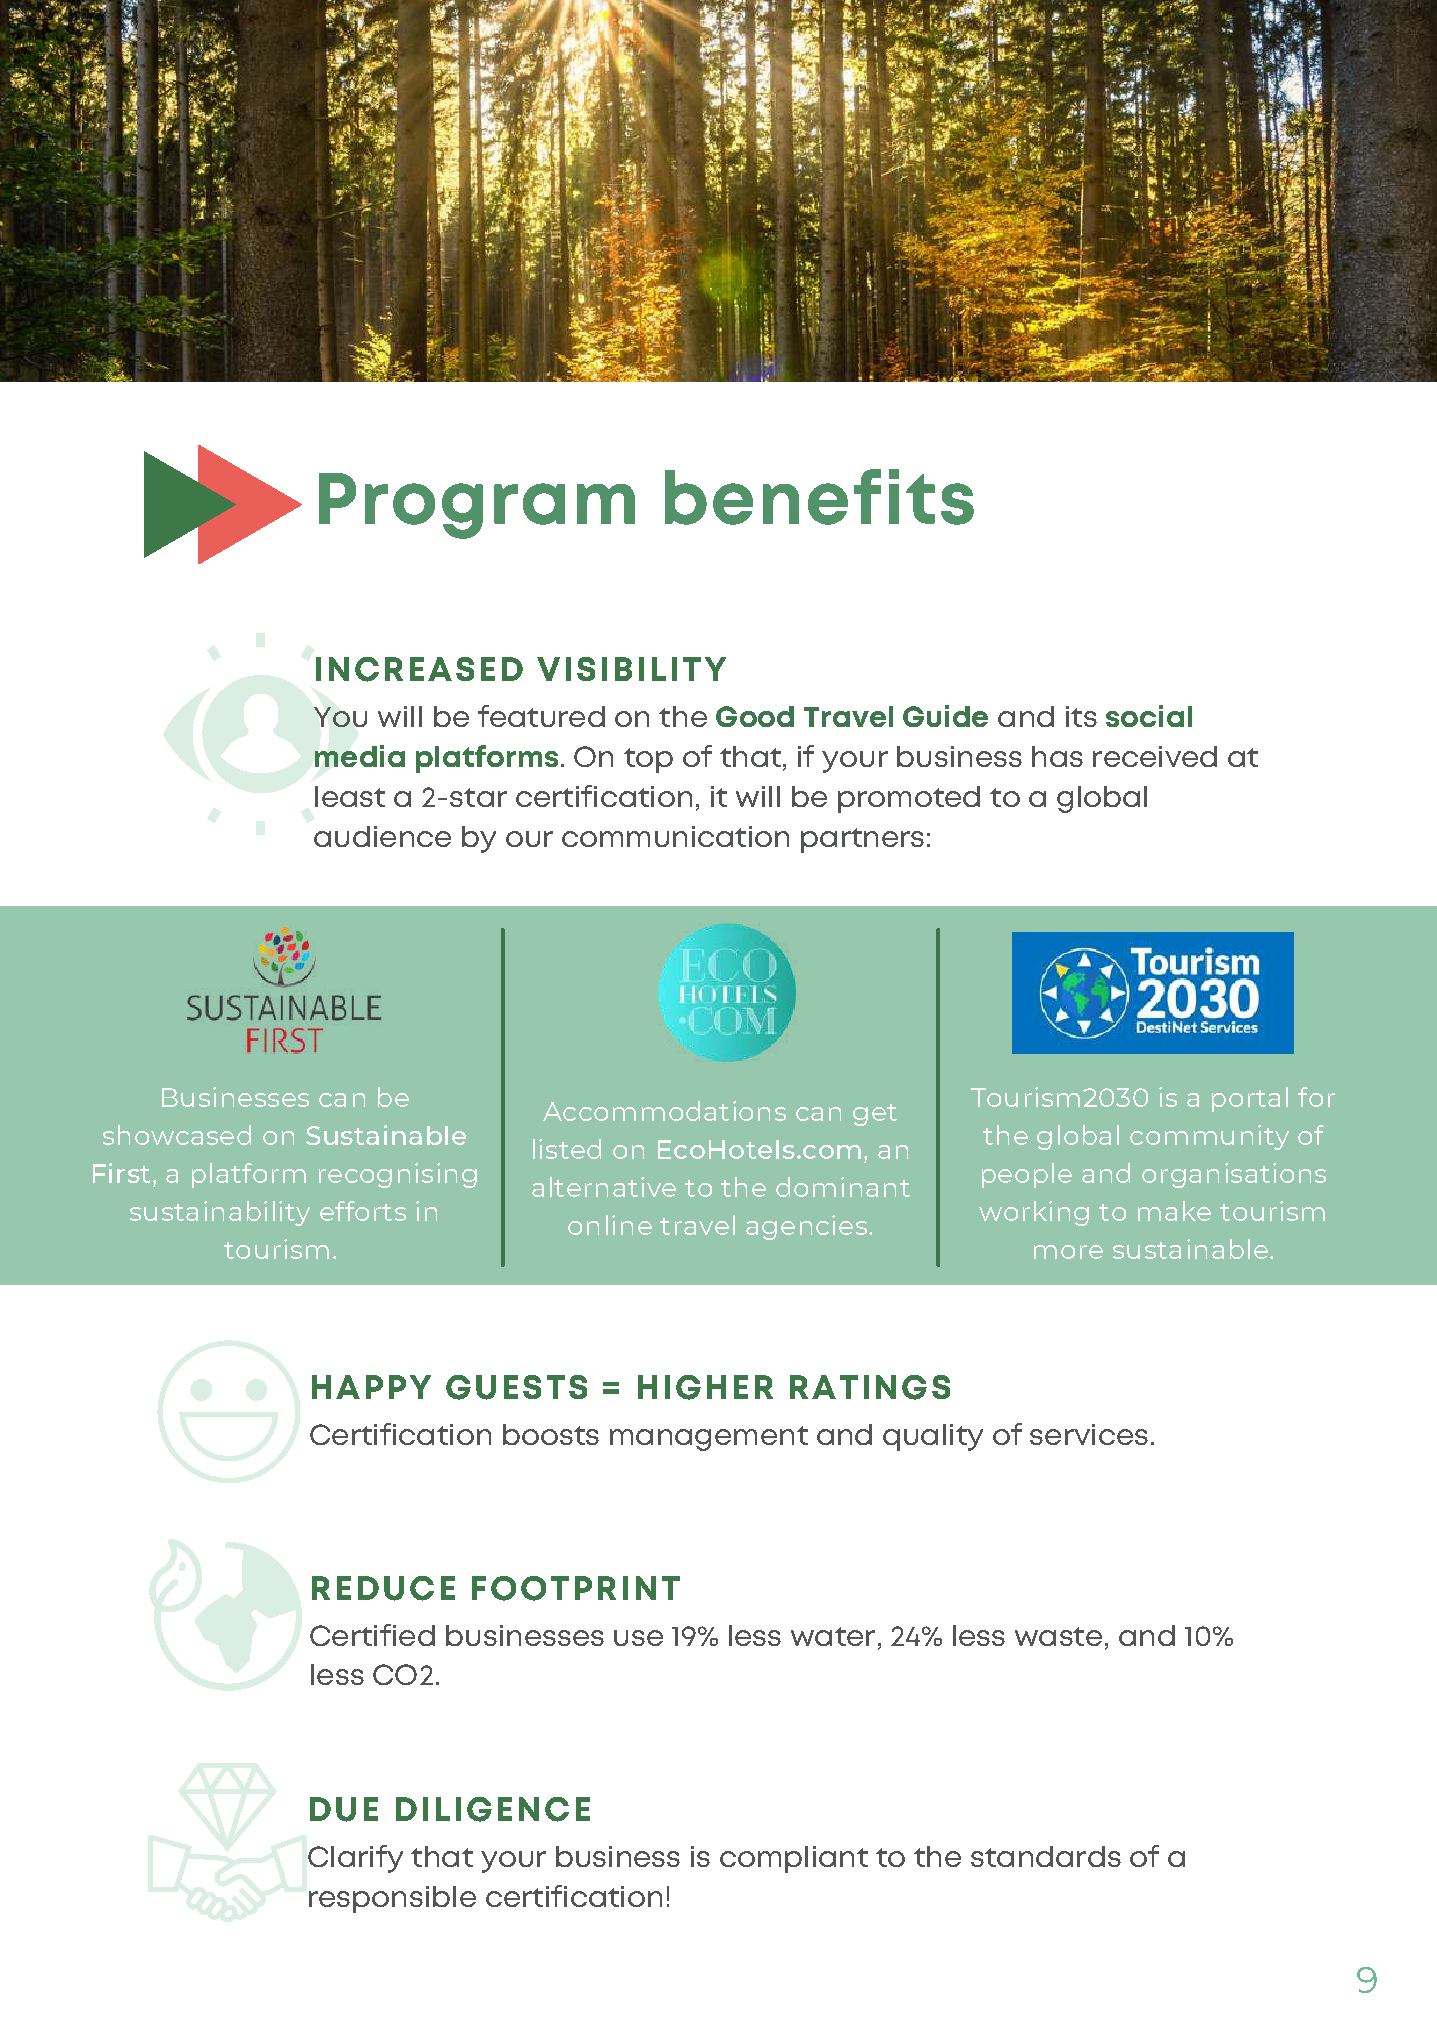 The image size is (1437, 2034). I want to click on Program, so click(477, 506).
